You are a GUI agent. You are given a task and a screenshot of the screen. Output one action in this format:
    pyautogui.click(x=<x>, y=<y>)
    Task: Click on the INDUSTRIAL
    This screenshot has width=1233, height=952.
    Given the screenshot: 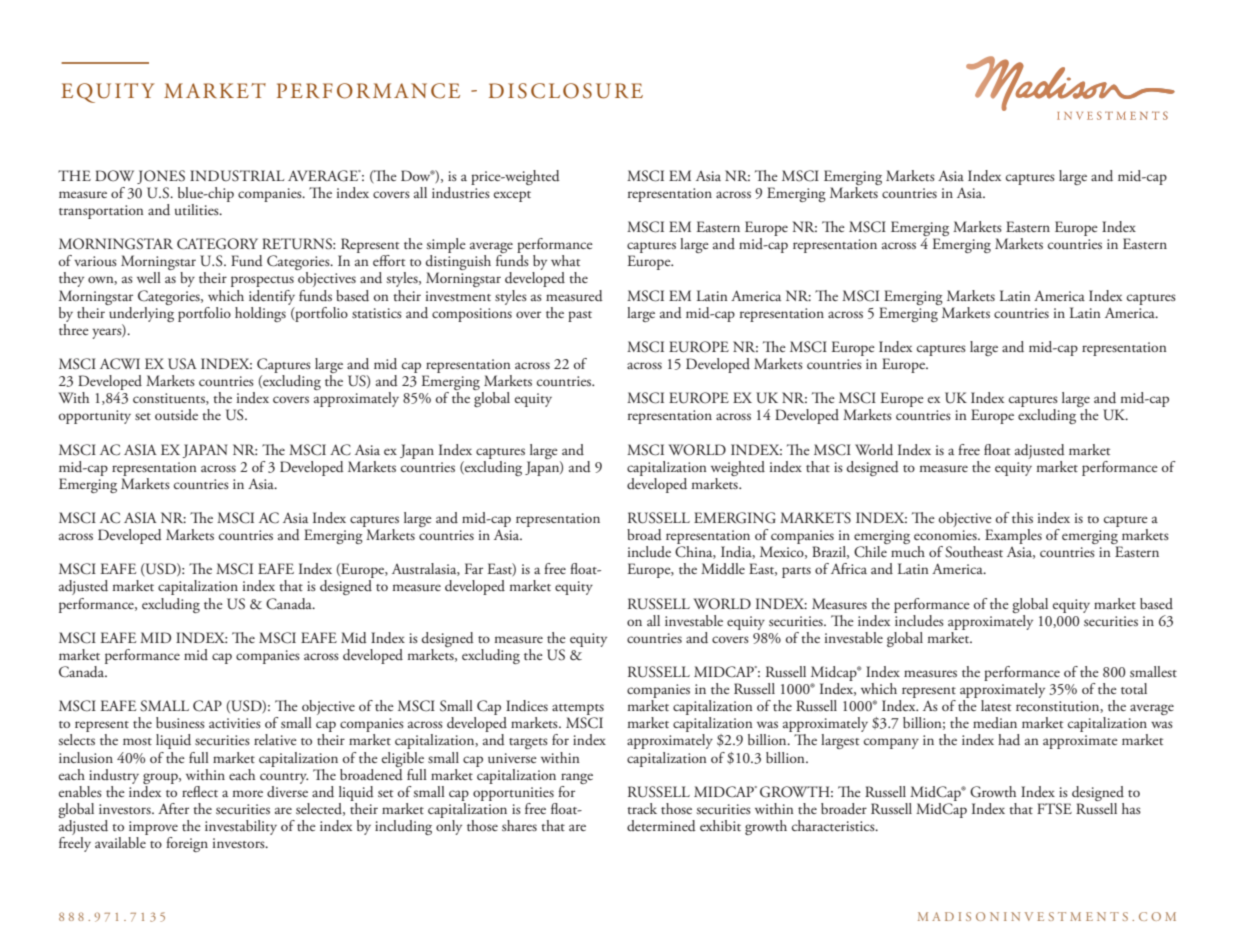 What is the action you would take?
    pyautogui.click(x=237, y=176)
